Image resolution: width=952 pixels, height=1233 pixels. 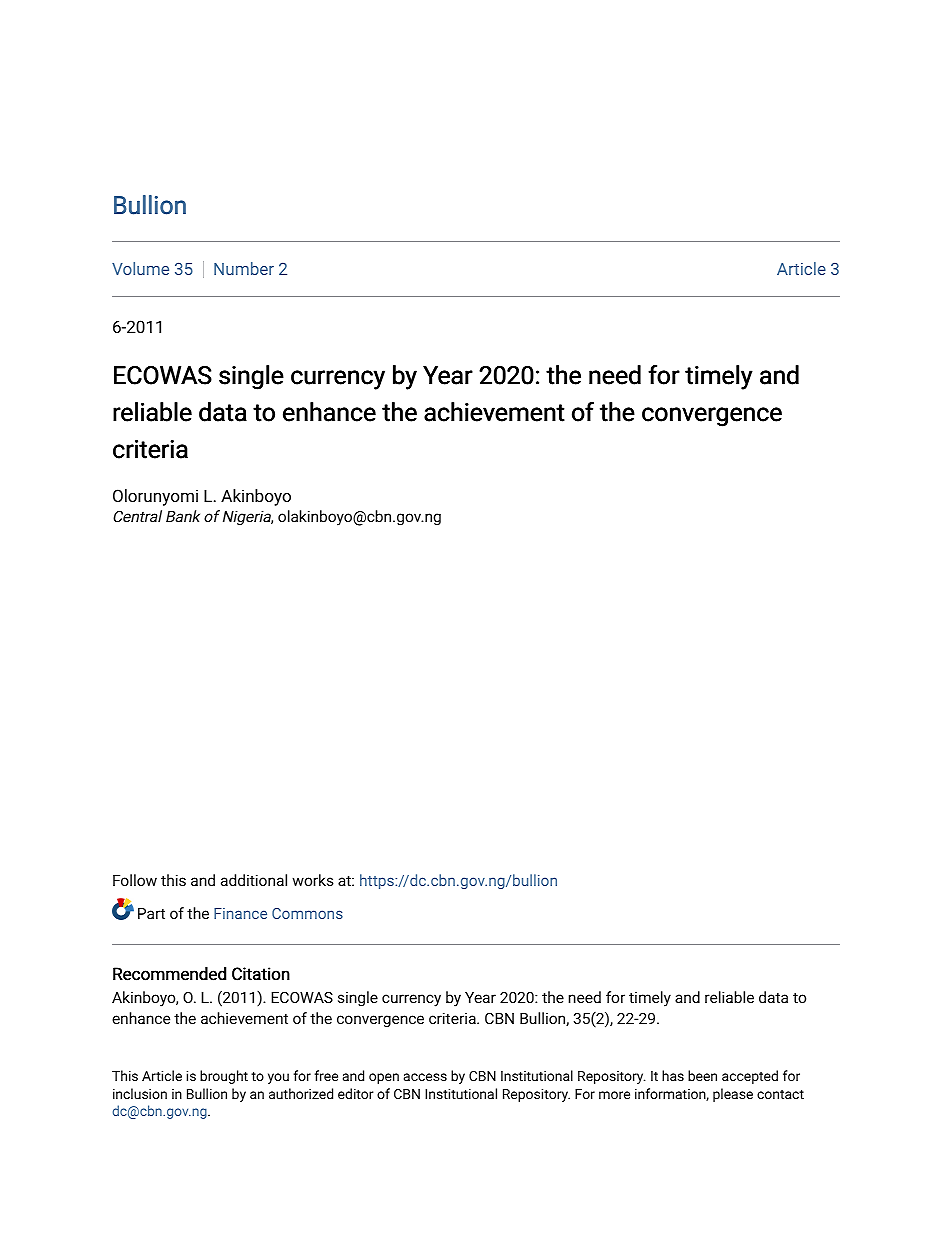 I want to click on Number, so click(x=244, y=268).
